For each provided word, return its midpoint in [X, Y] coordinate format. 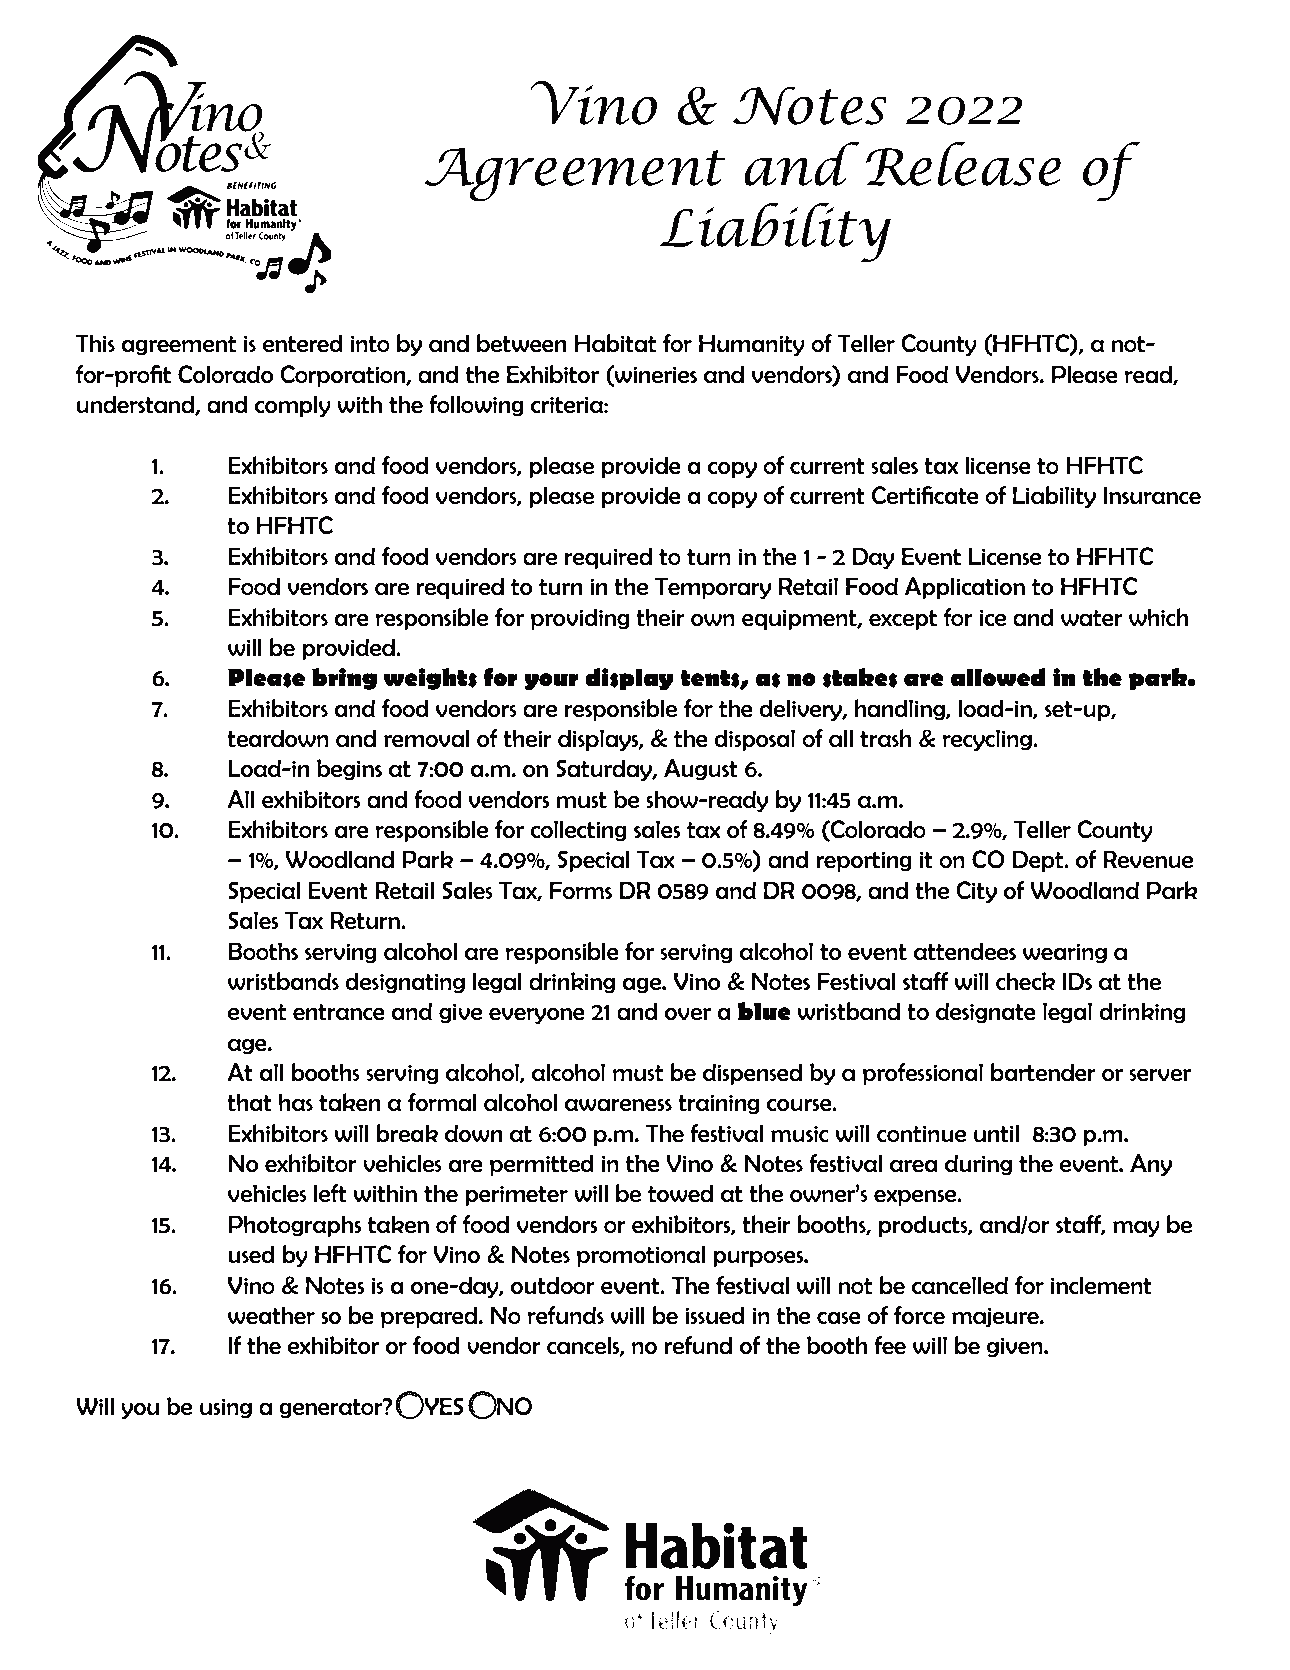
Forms [581, 890]
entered [303, 343]
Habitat [615, 343]
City [976, 892]
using [226, 1408]
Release [963, 163]
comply [293, 406]
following [476, 405]
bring [344, 679]
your [551, 682]
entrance [339, 1012]
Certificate [925, 495]
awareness [618, 1105]
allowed [998, 677]
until [996, 1133]
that [249, 1102]
